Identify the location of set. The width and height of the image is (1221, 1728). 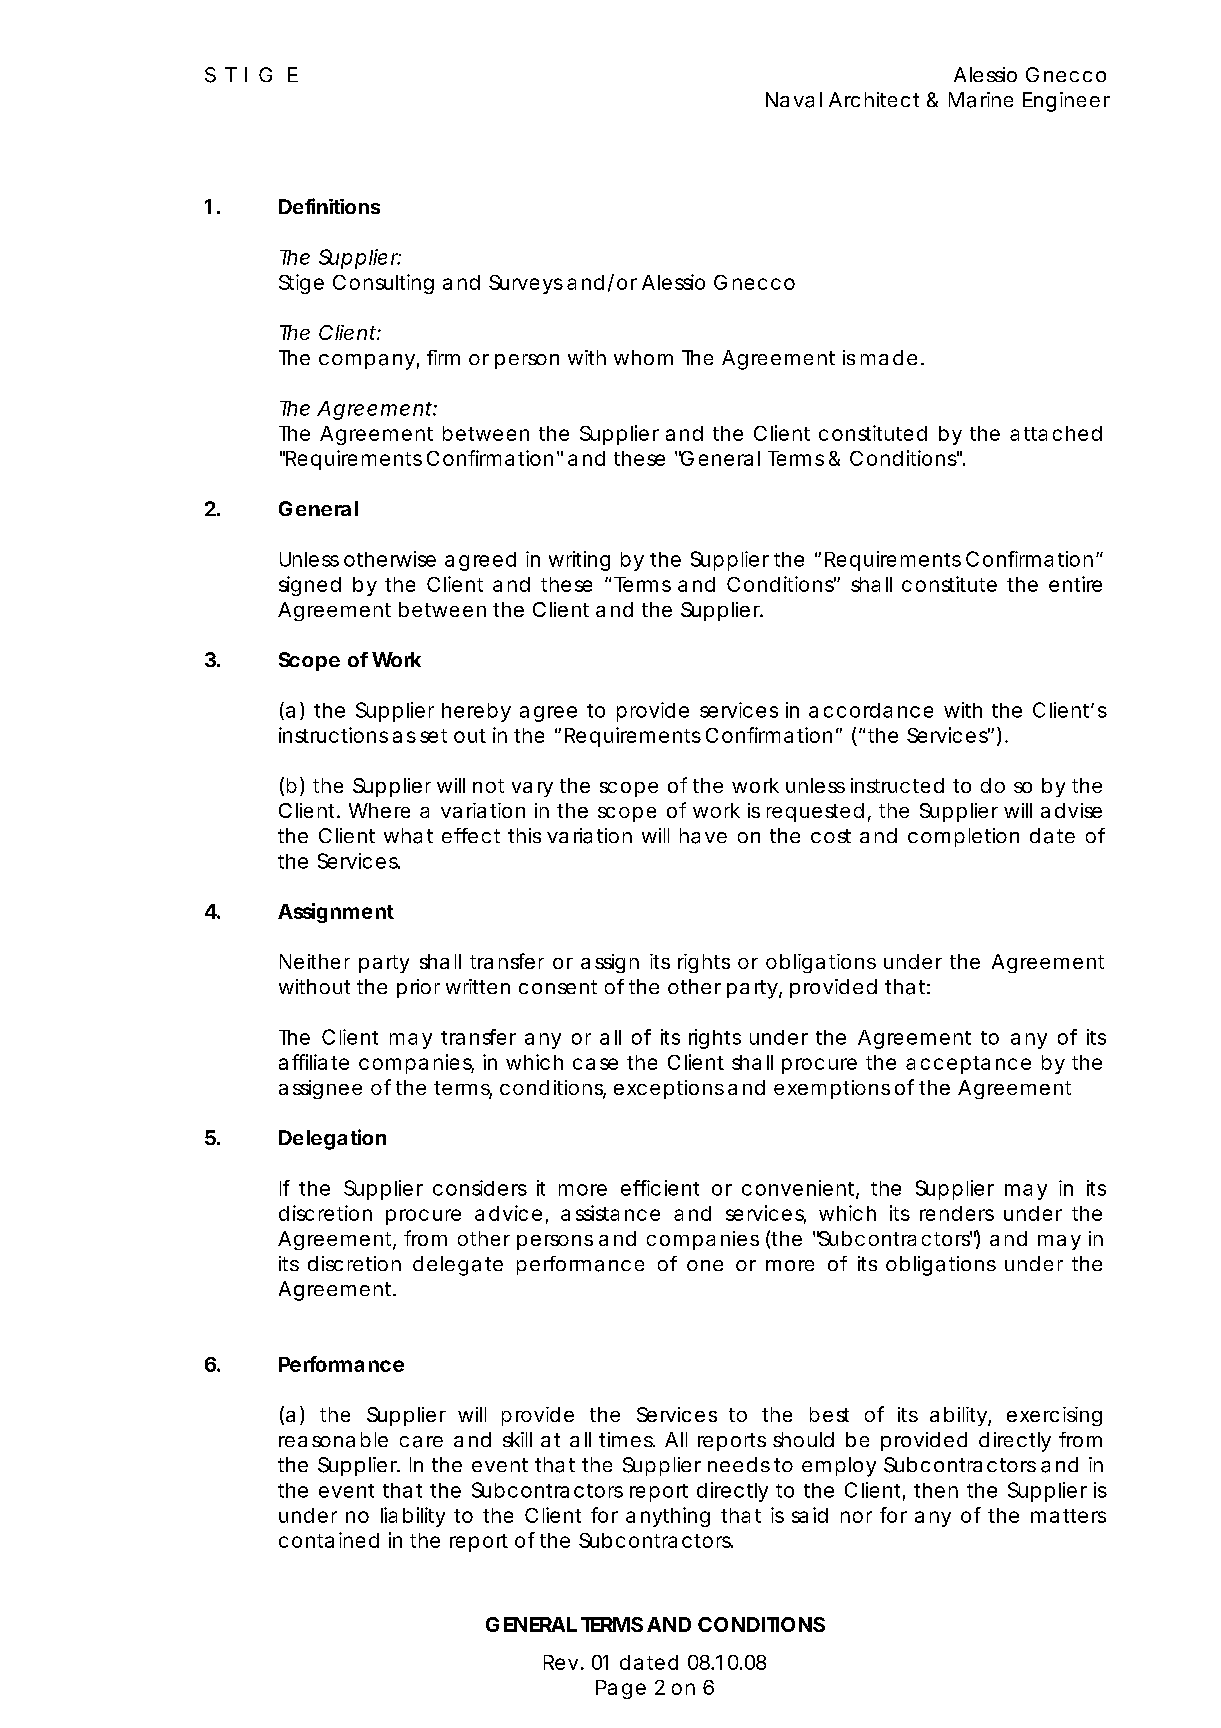
(433, 736).
